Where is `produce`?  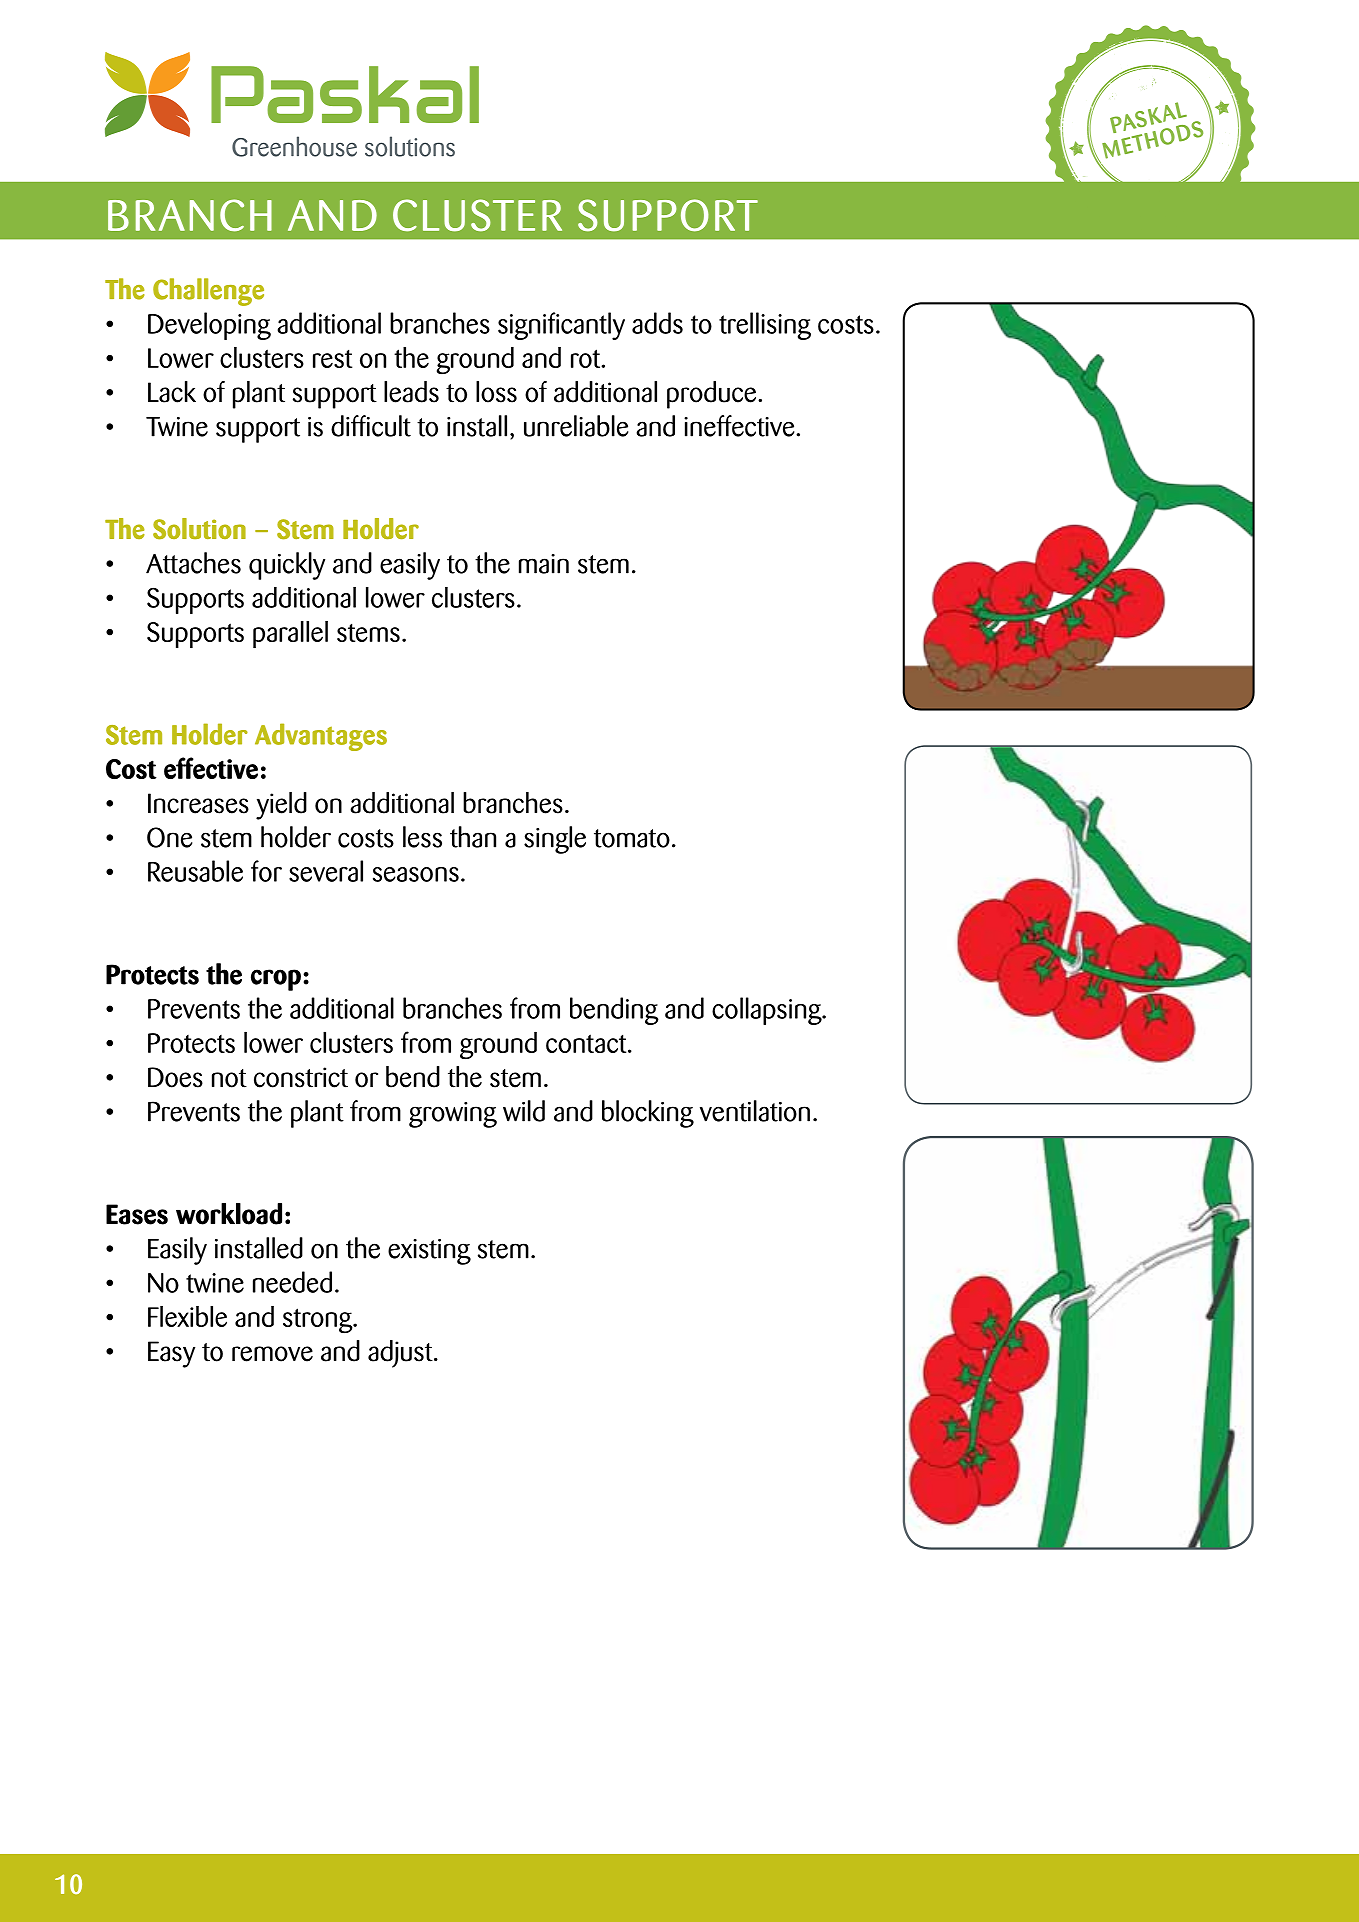
produce is located at coordinates (713, 395).
